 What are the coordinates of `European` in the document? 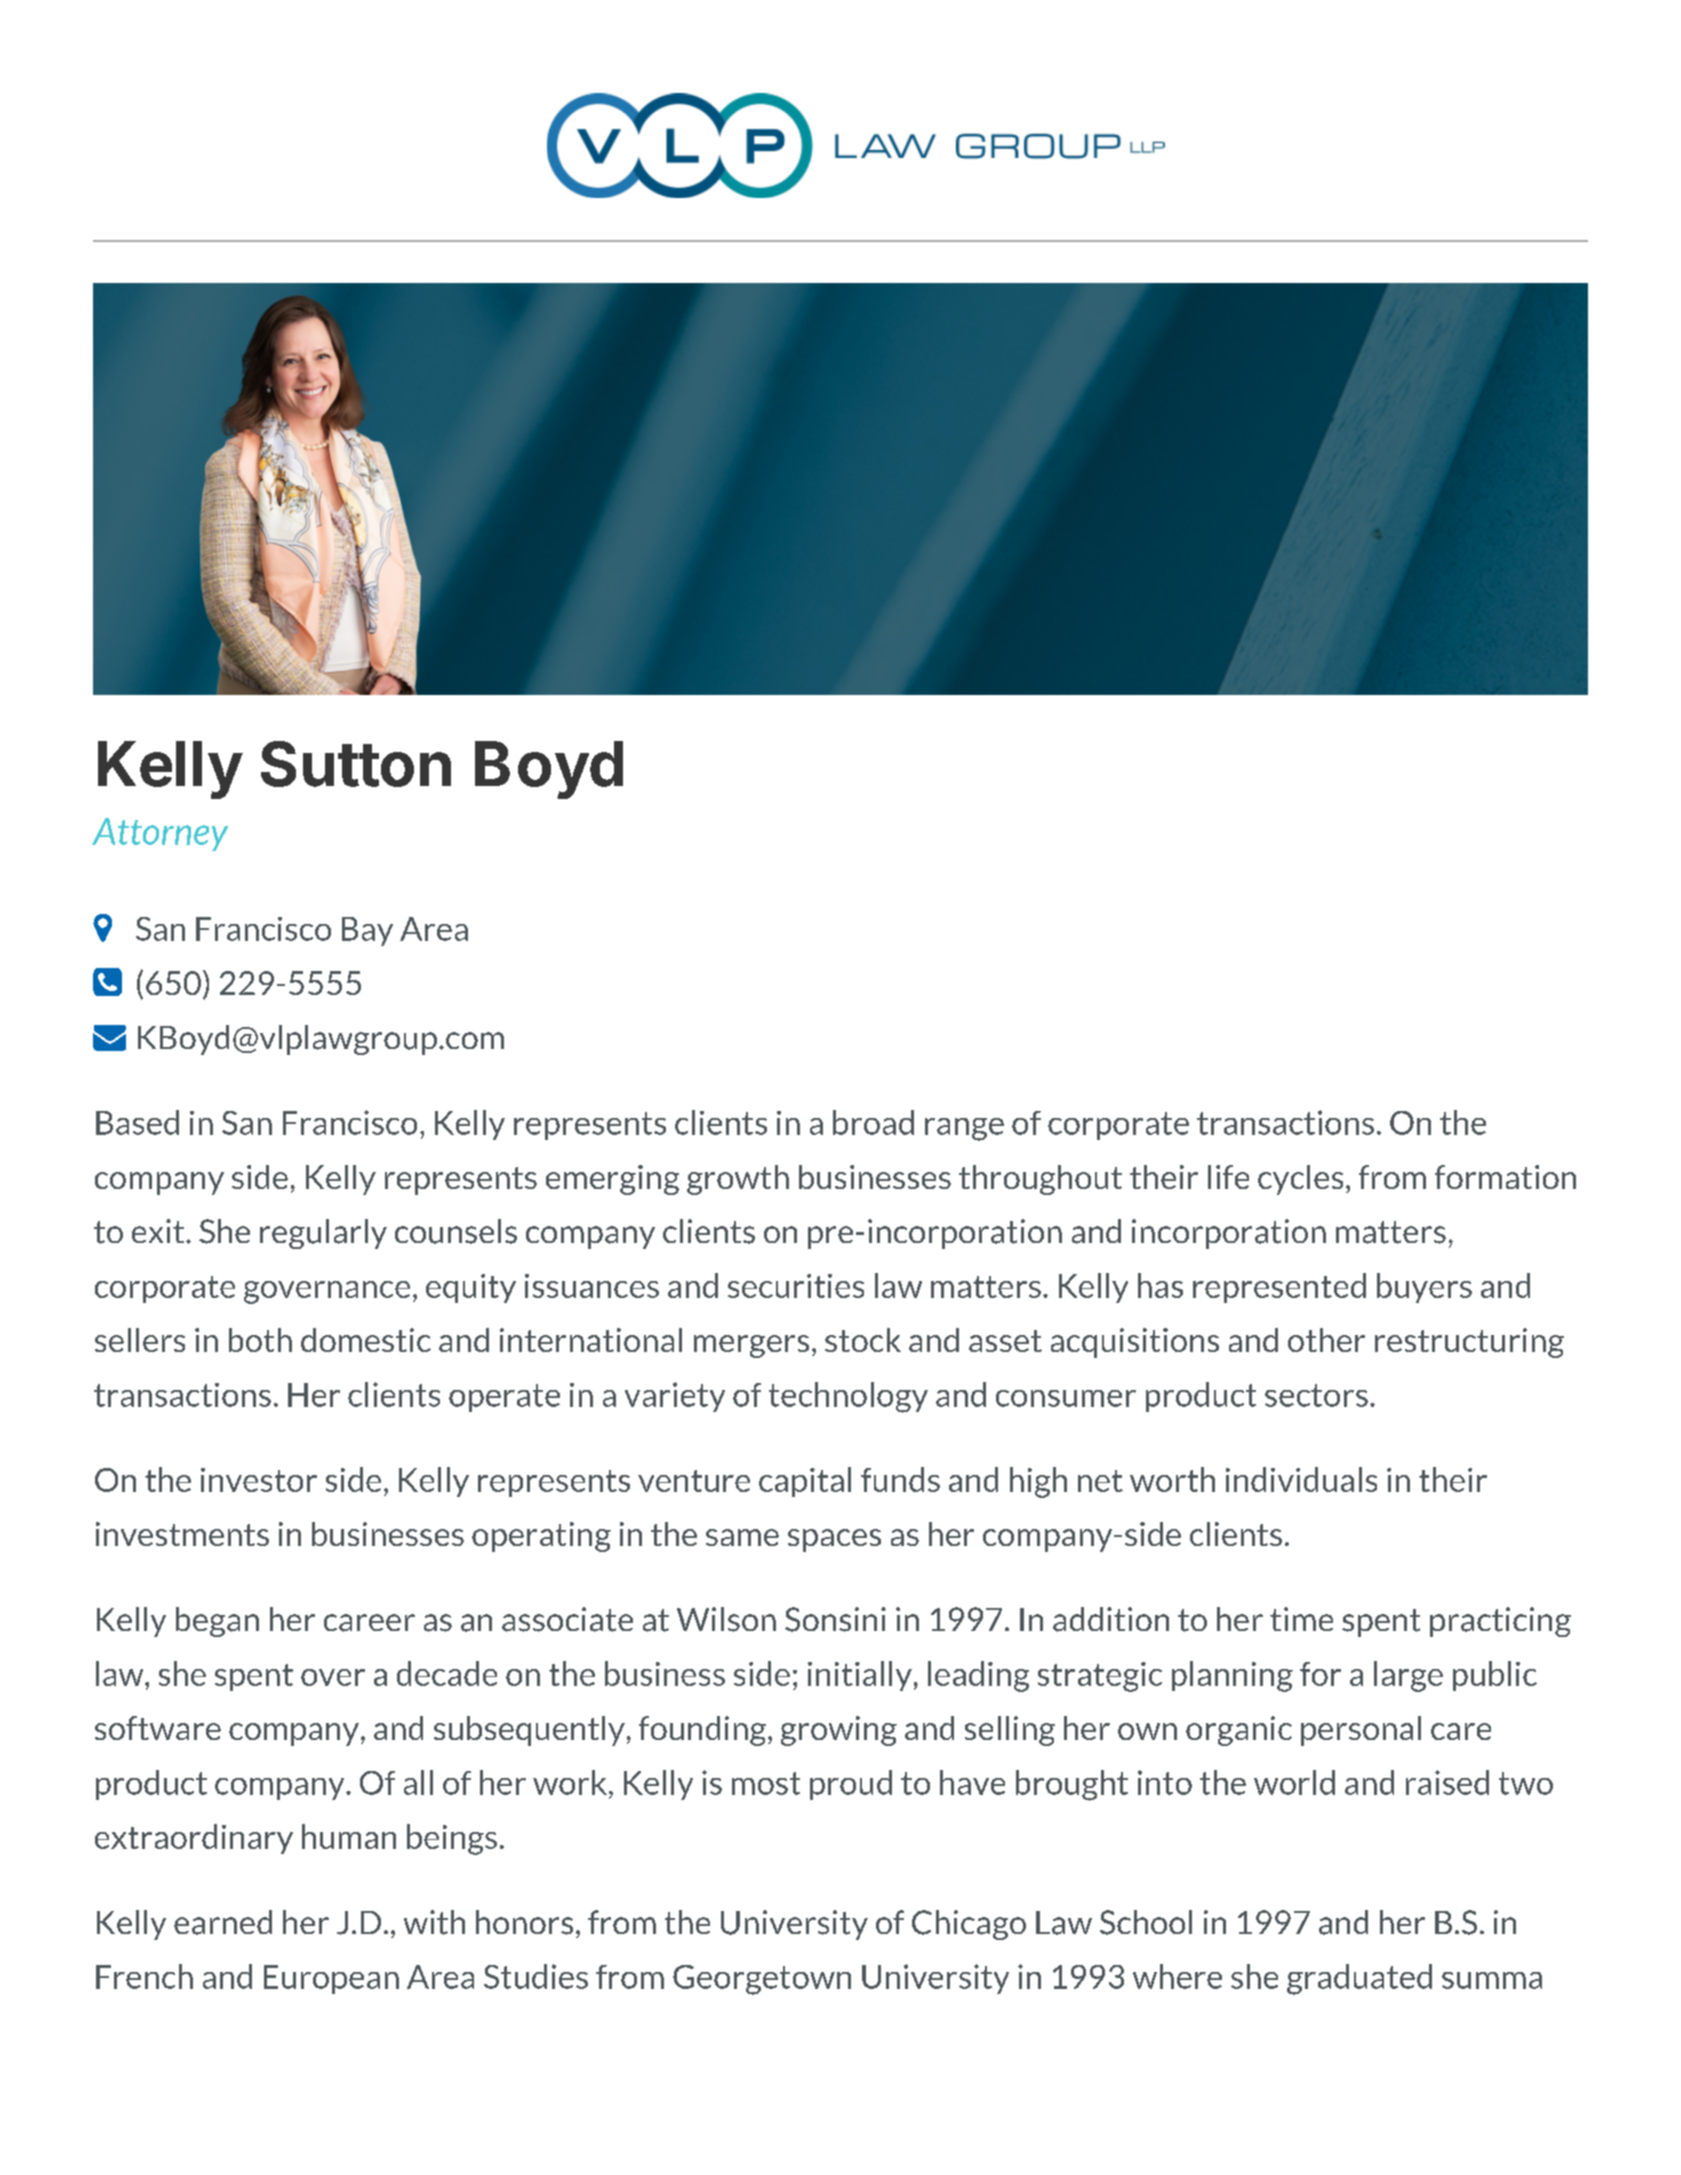 It's located at (331, 1979).
